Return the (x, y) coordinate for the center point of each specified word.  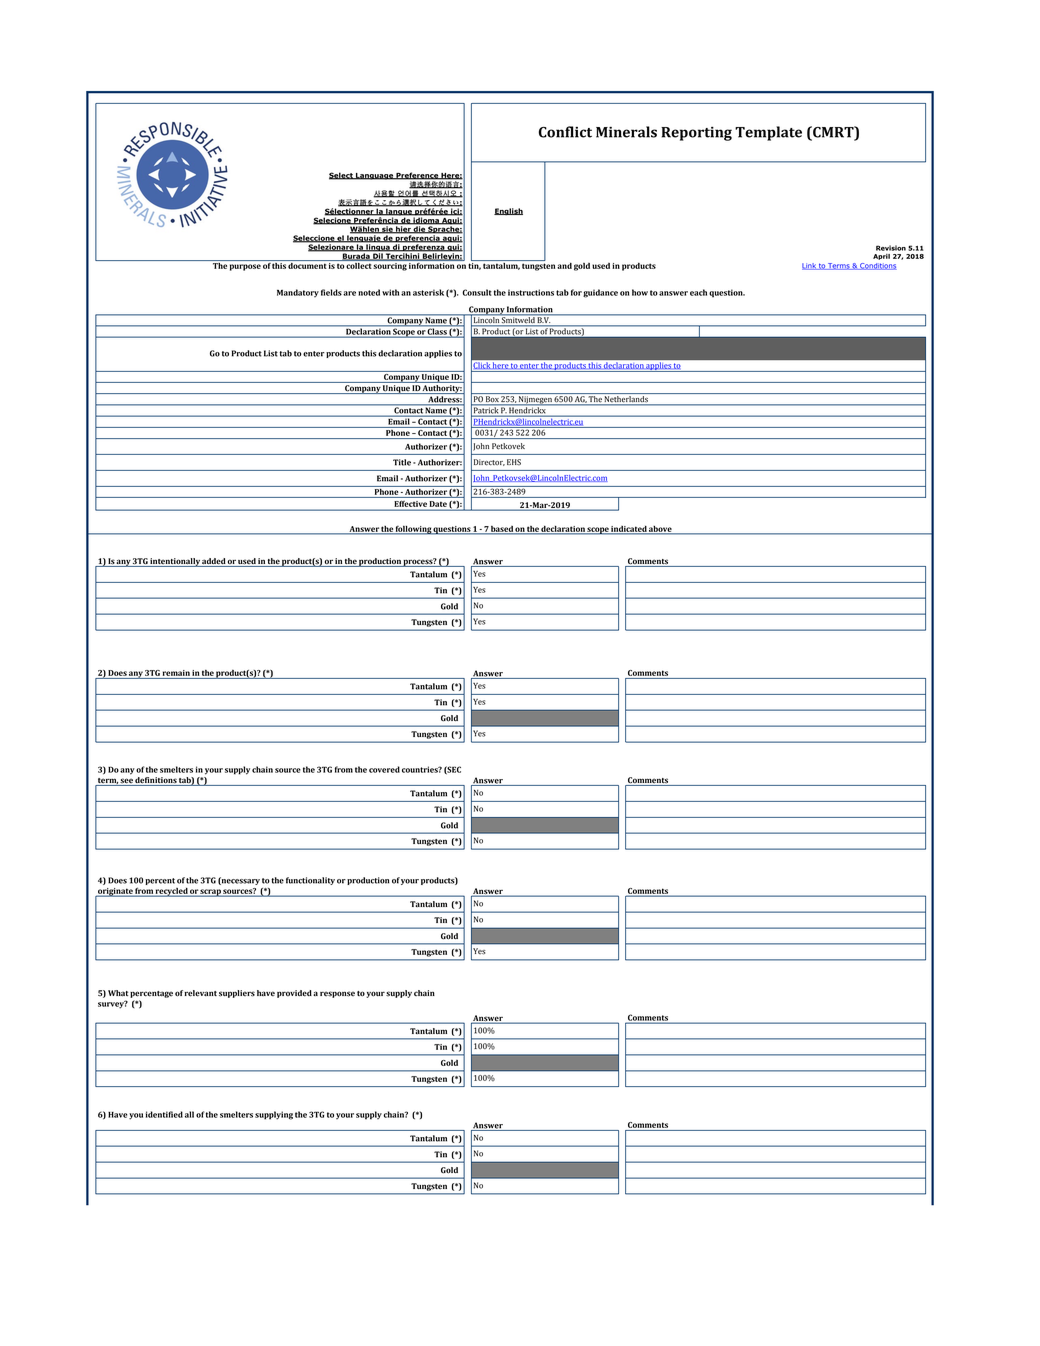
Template (768, 133)
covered (384, 769)
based (502, 530)
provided (294, 994)
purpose (245, 267)
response (337, 994)
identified (164, 1114)
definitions (156, 780)
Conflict (565, 132)
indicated (628, 530)
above (660, 530)
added (214, 561)
